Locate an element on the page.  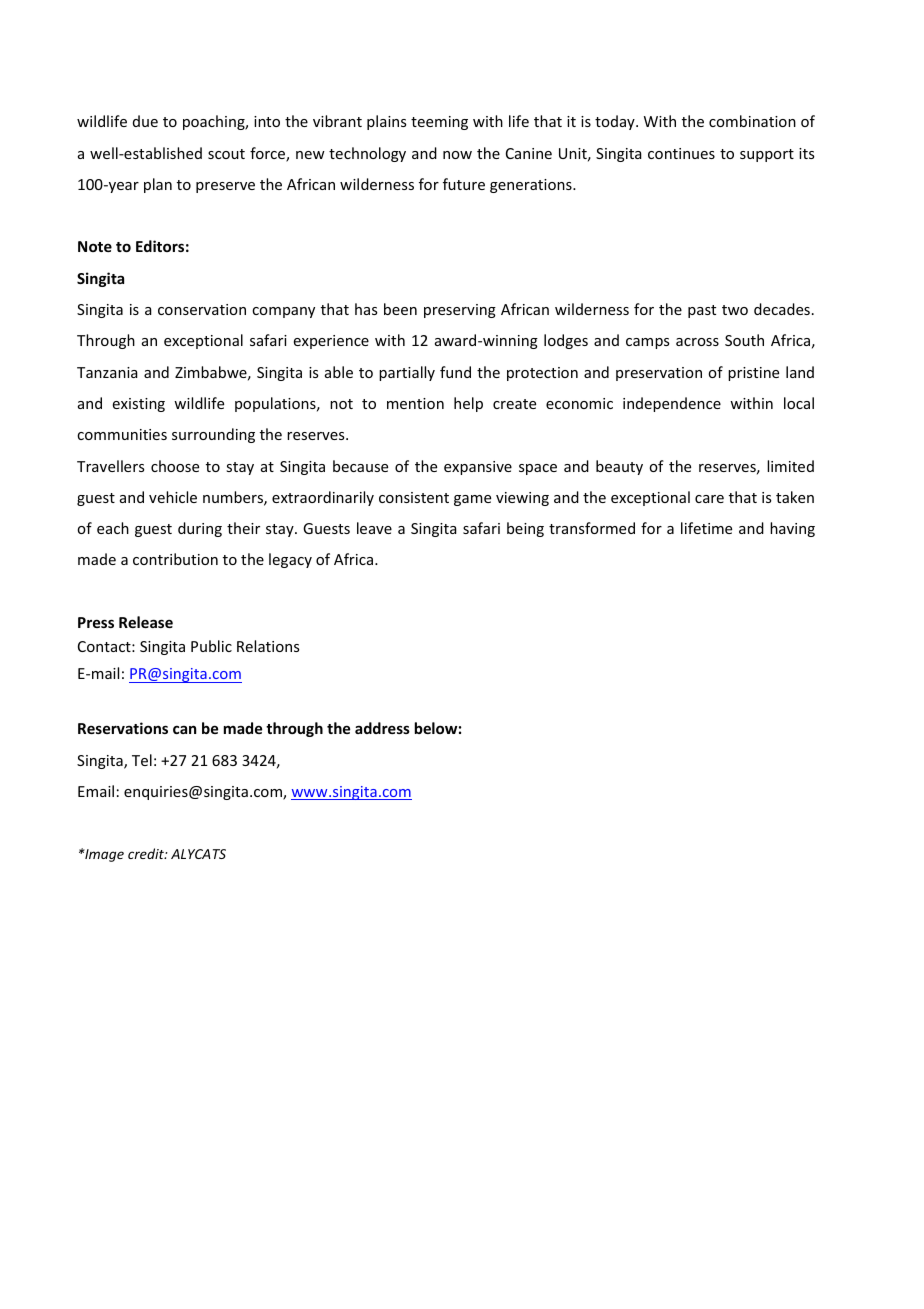
address is located at coordinates (382, 728).
